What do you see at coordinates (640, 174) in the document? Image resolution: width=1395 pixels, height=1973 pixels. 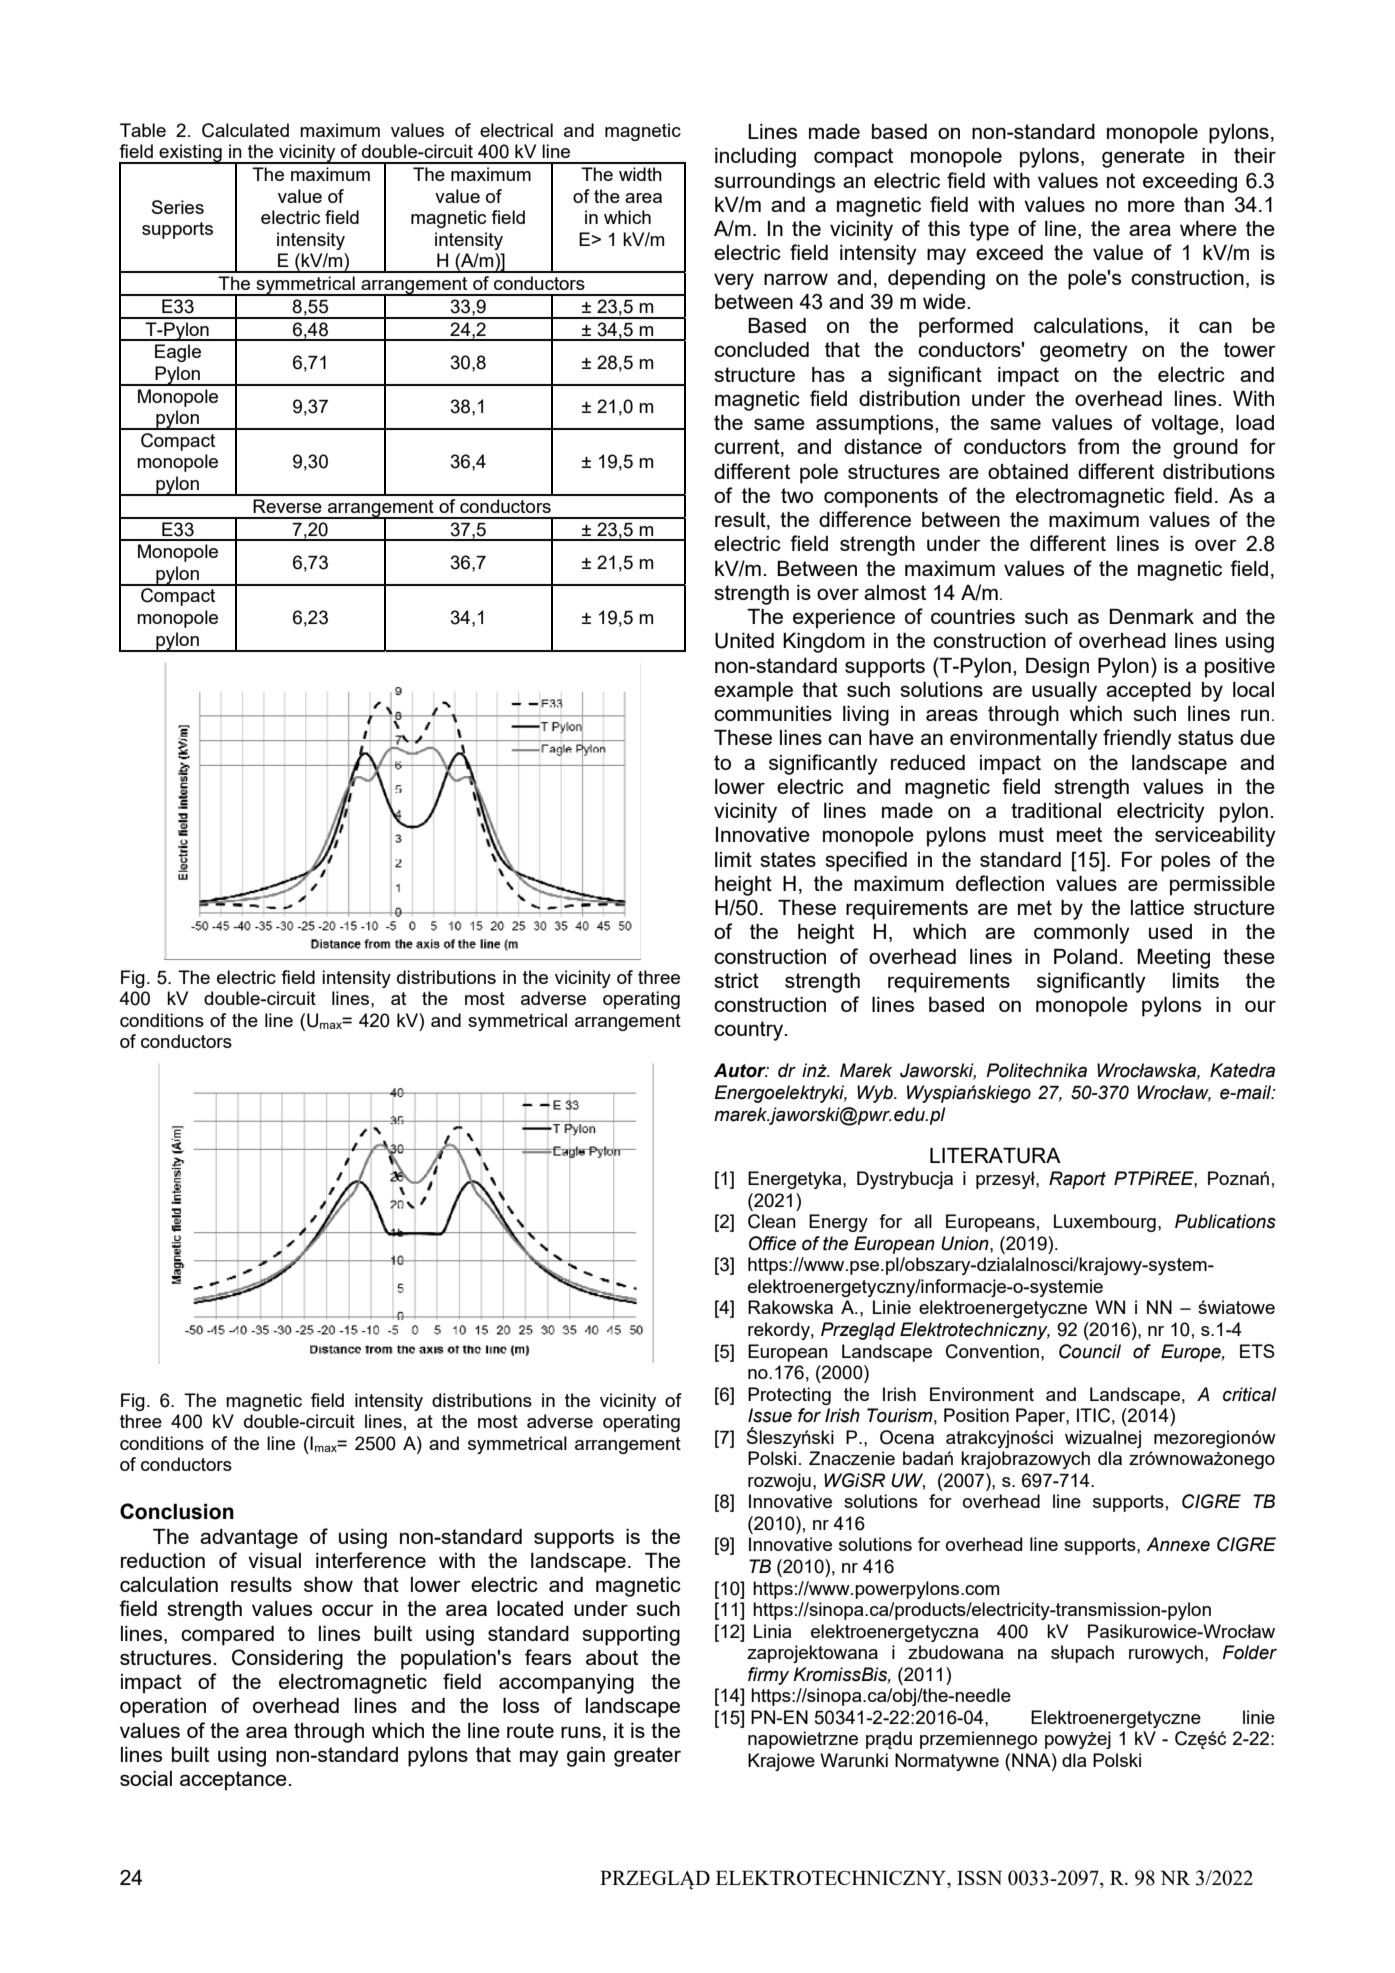 I see `width` at bounding box center [640, 174].
